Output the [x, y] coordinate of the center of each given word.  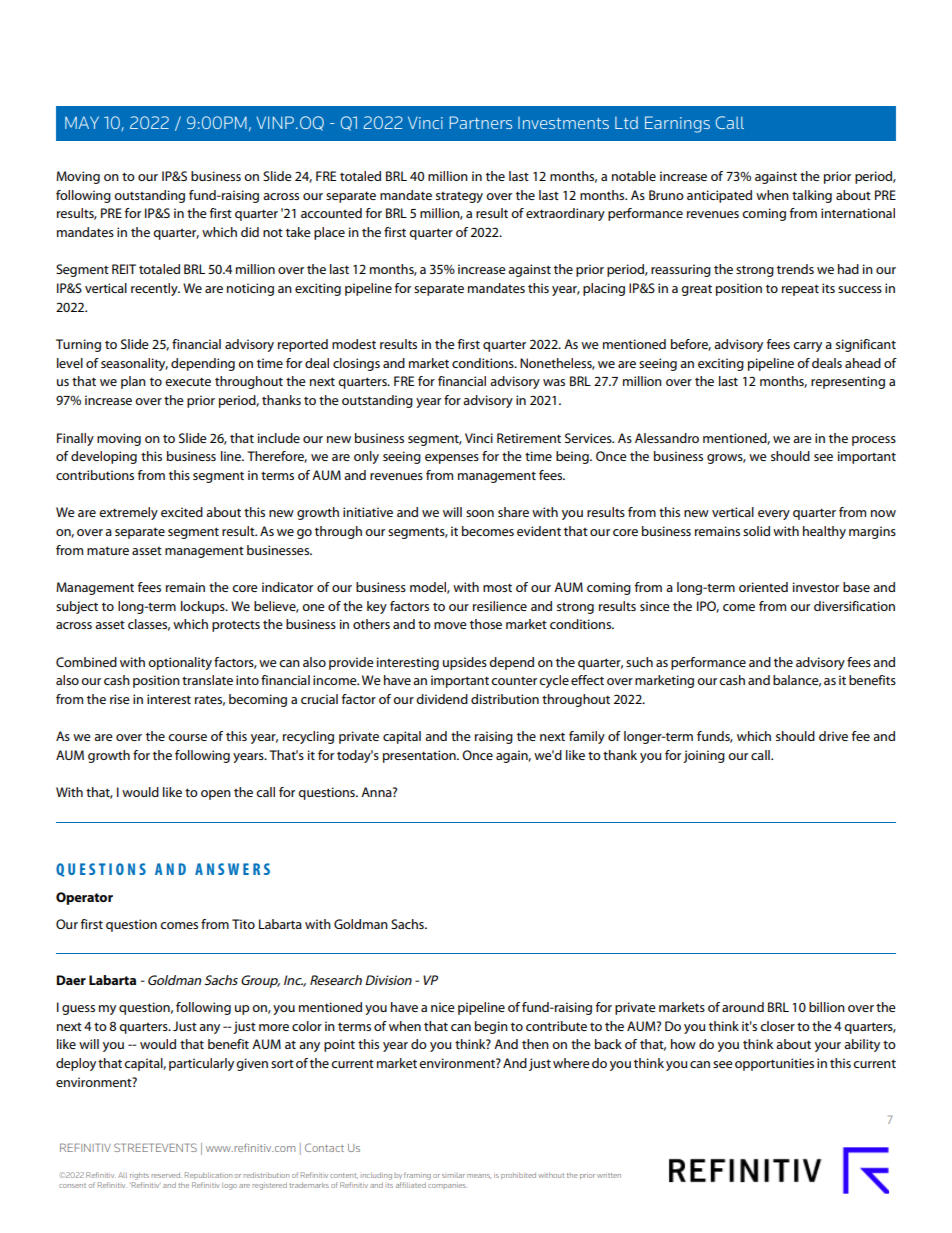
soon [480, 513]
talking [812, 196]
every [774, 515]
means [479, 1176]
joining [704, 756]
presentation [420, 756]
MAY [82, 122]
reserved [167, 1175]
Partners [480, 122]
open [216, 795]
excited [182, 512]
